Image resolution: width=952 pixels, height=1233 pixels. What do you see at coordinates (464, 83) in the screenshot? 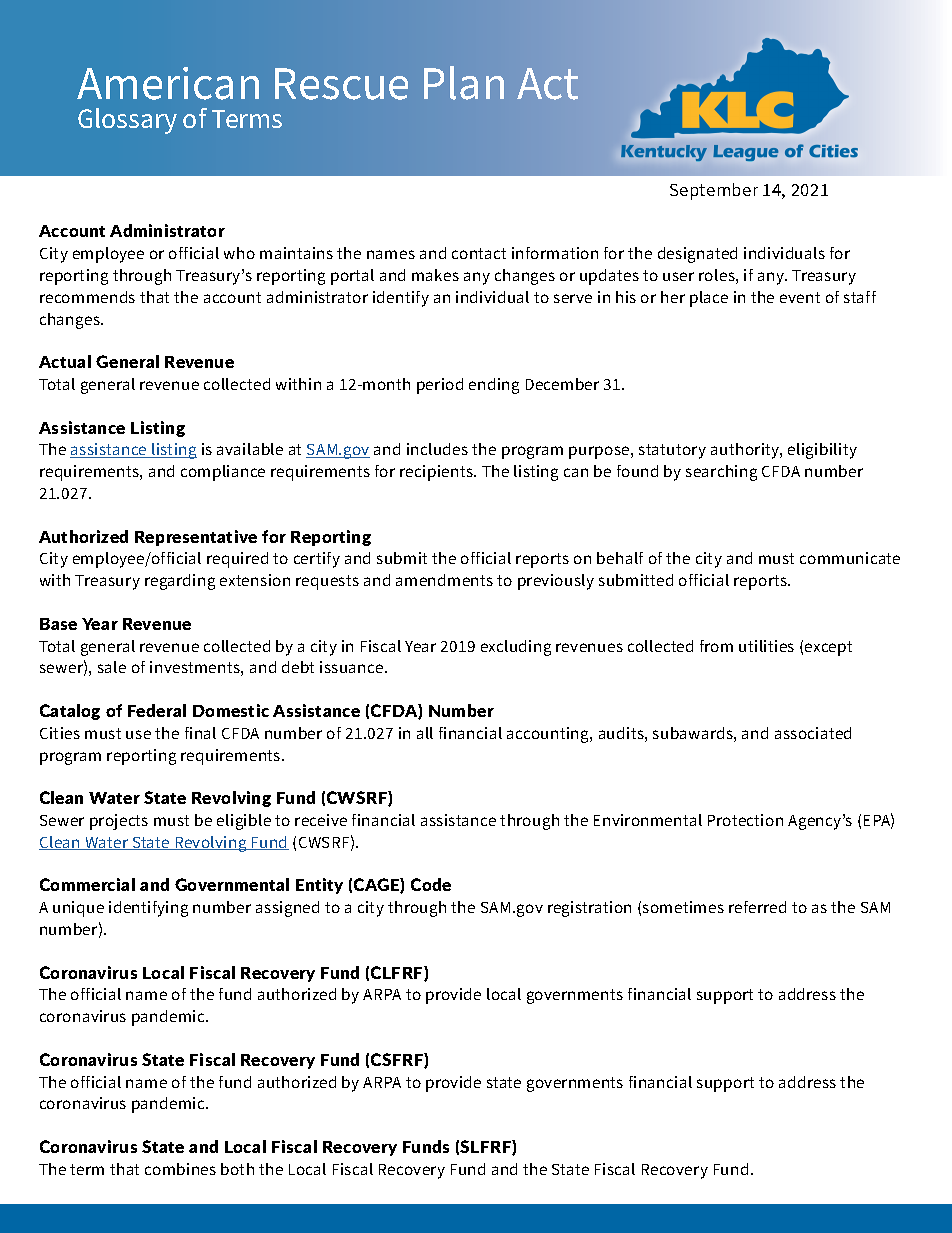
I see `Plan` at bounding box center [464, 83].
